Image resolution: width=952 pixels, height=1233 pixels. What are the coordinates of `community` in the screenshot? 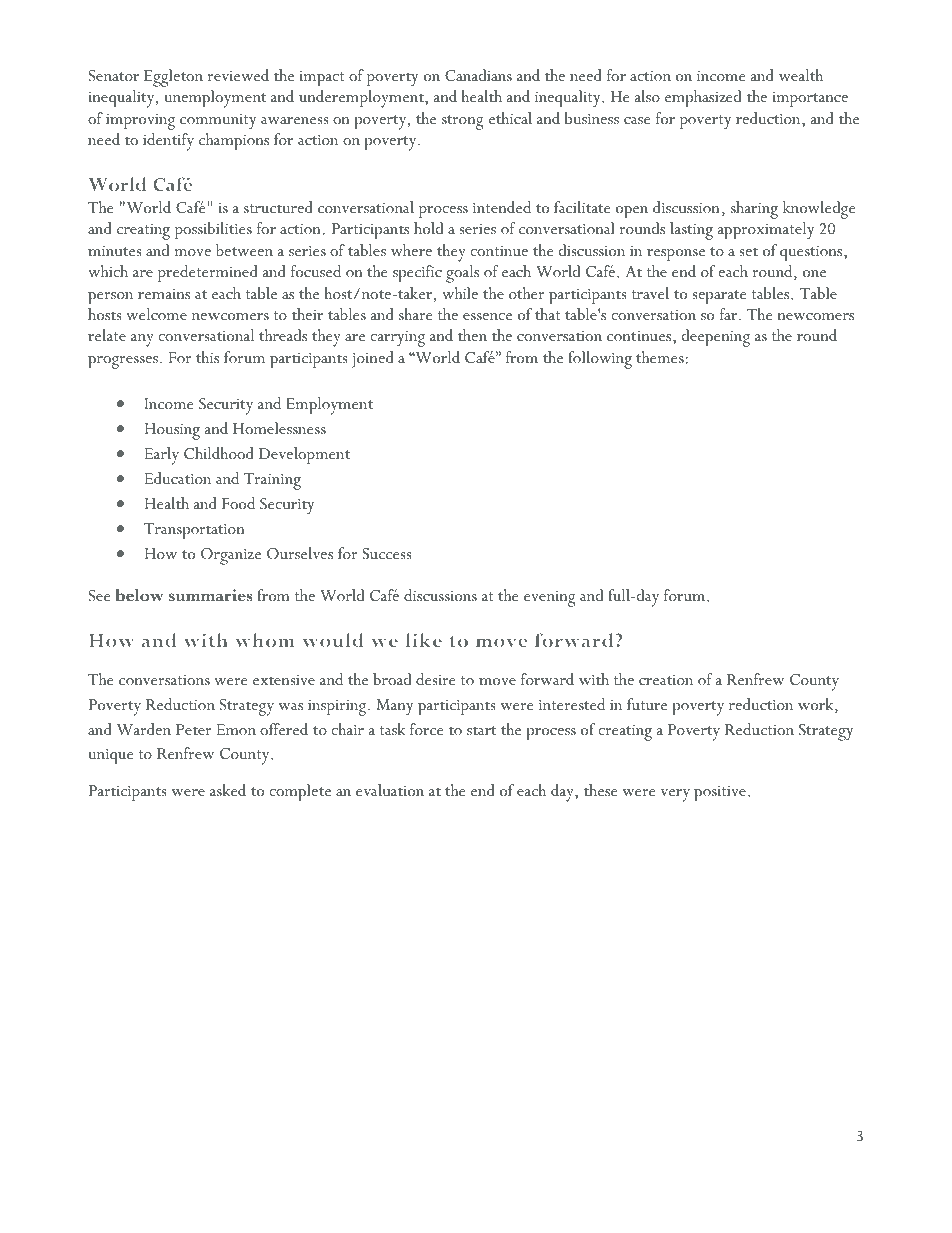 It's located at (218, 122).
